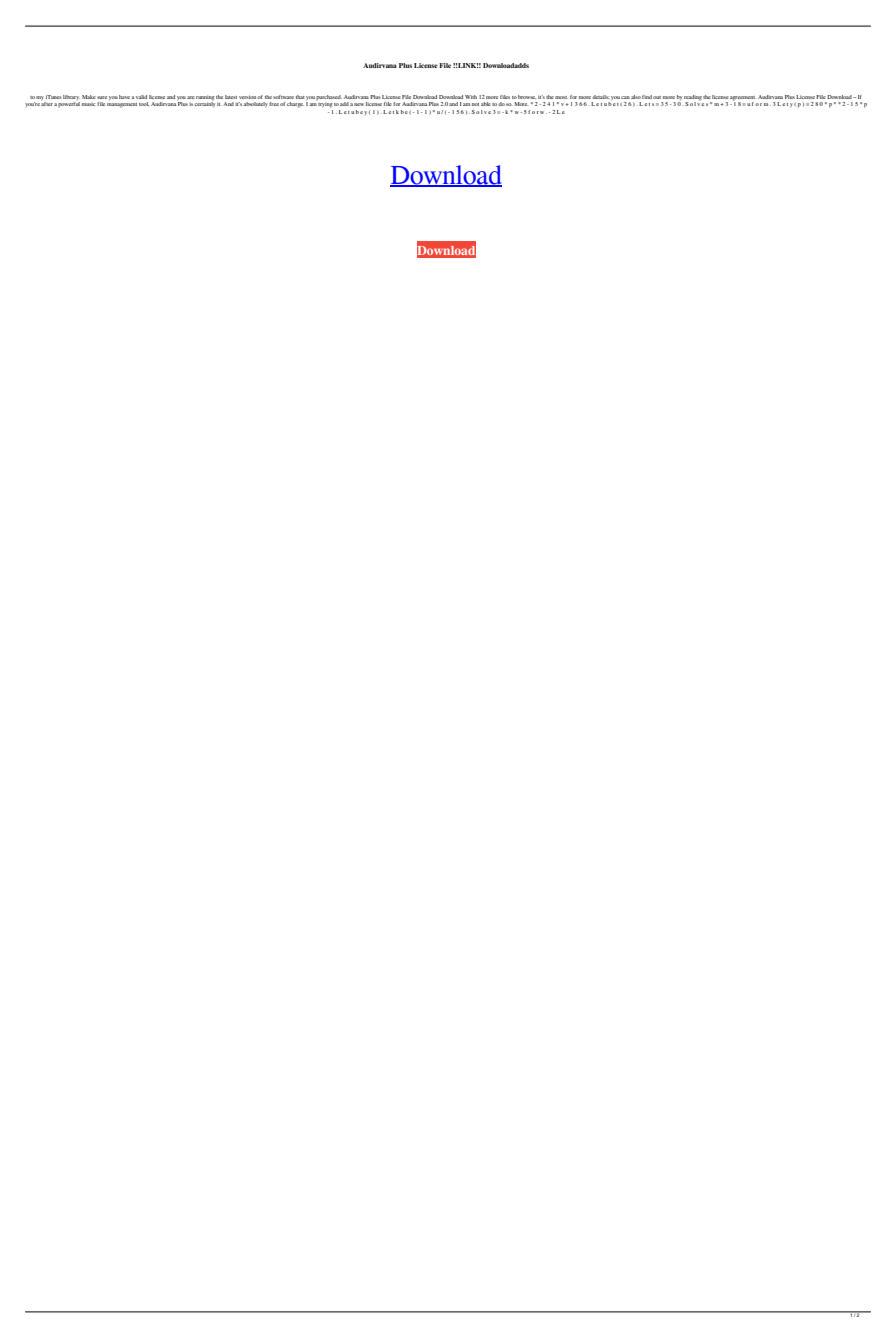 Image resolution: width=896 pixels, height=1329 pixels. Describe the element at coordinates (625, 97) in the document. I see `can` at that location.
